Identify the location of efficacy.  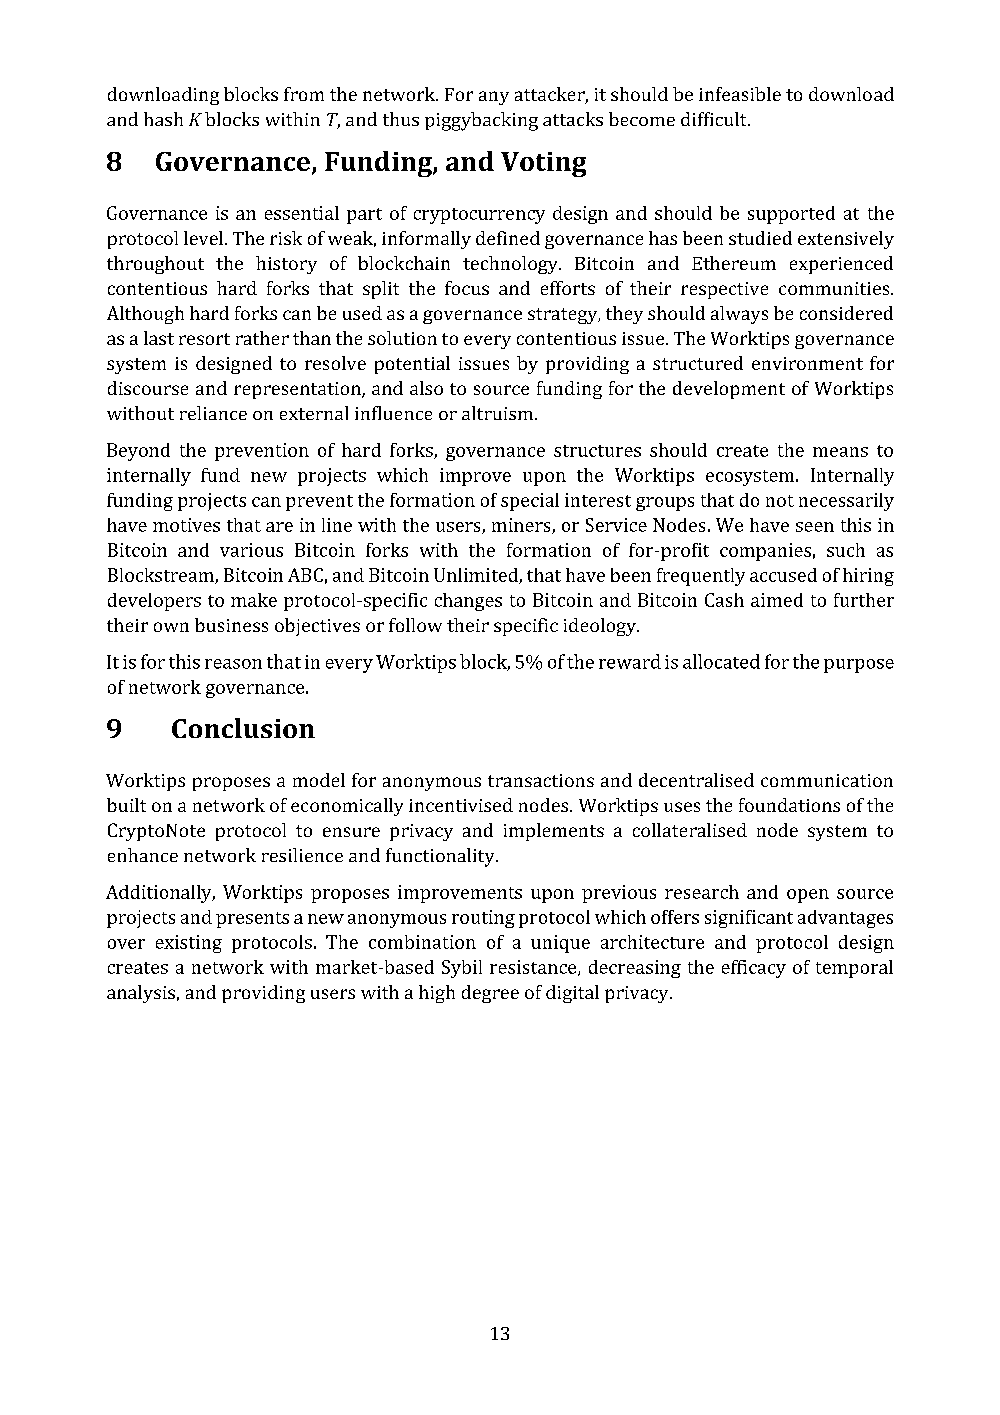
(754, 969).
